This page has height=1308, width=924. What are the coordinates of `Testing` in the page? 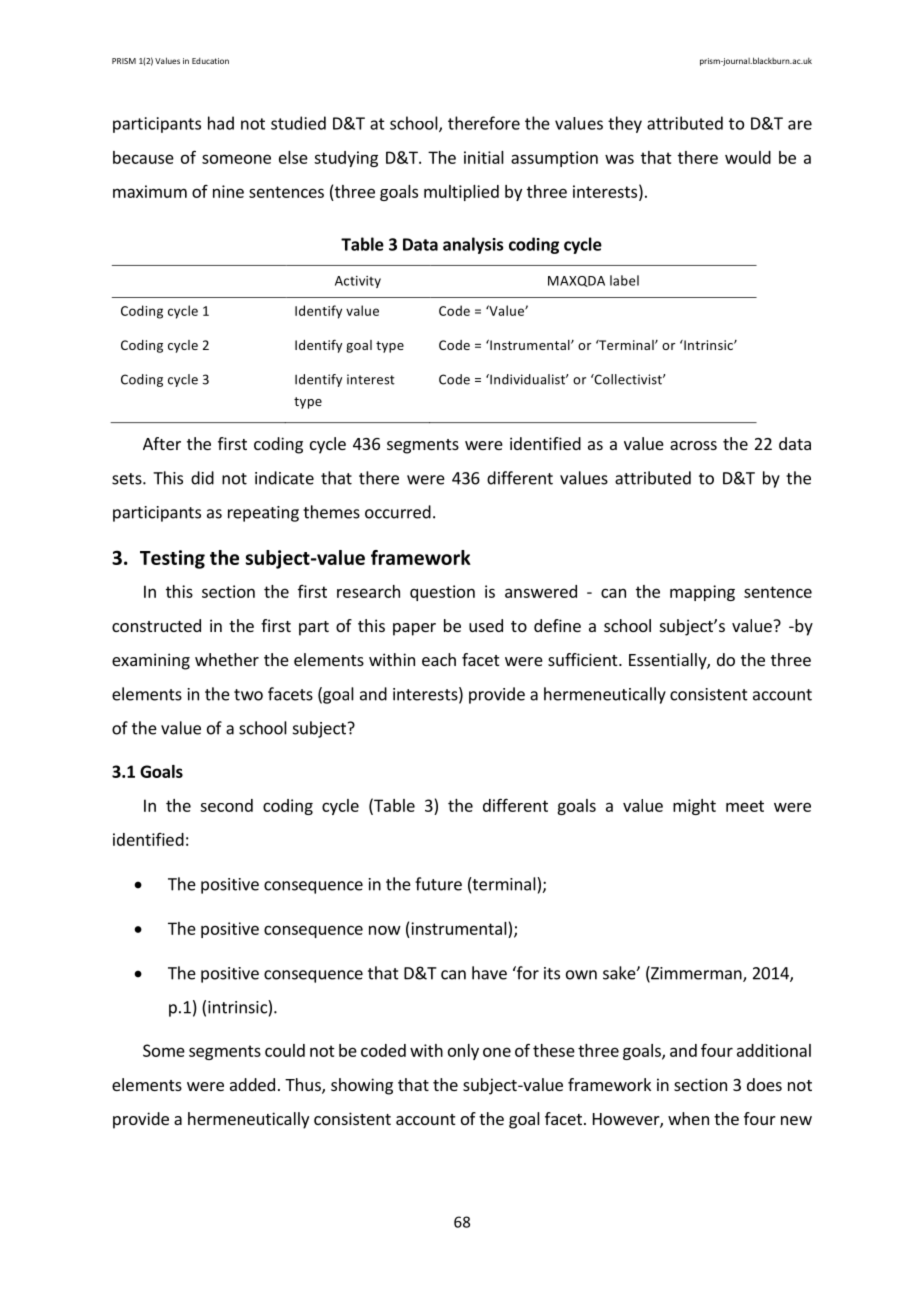 It's located at (172, 559).
